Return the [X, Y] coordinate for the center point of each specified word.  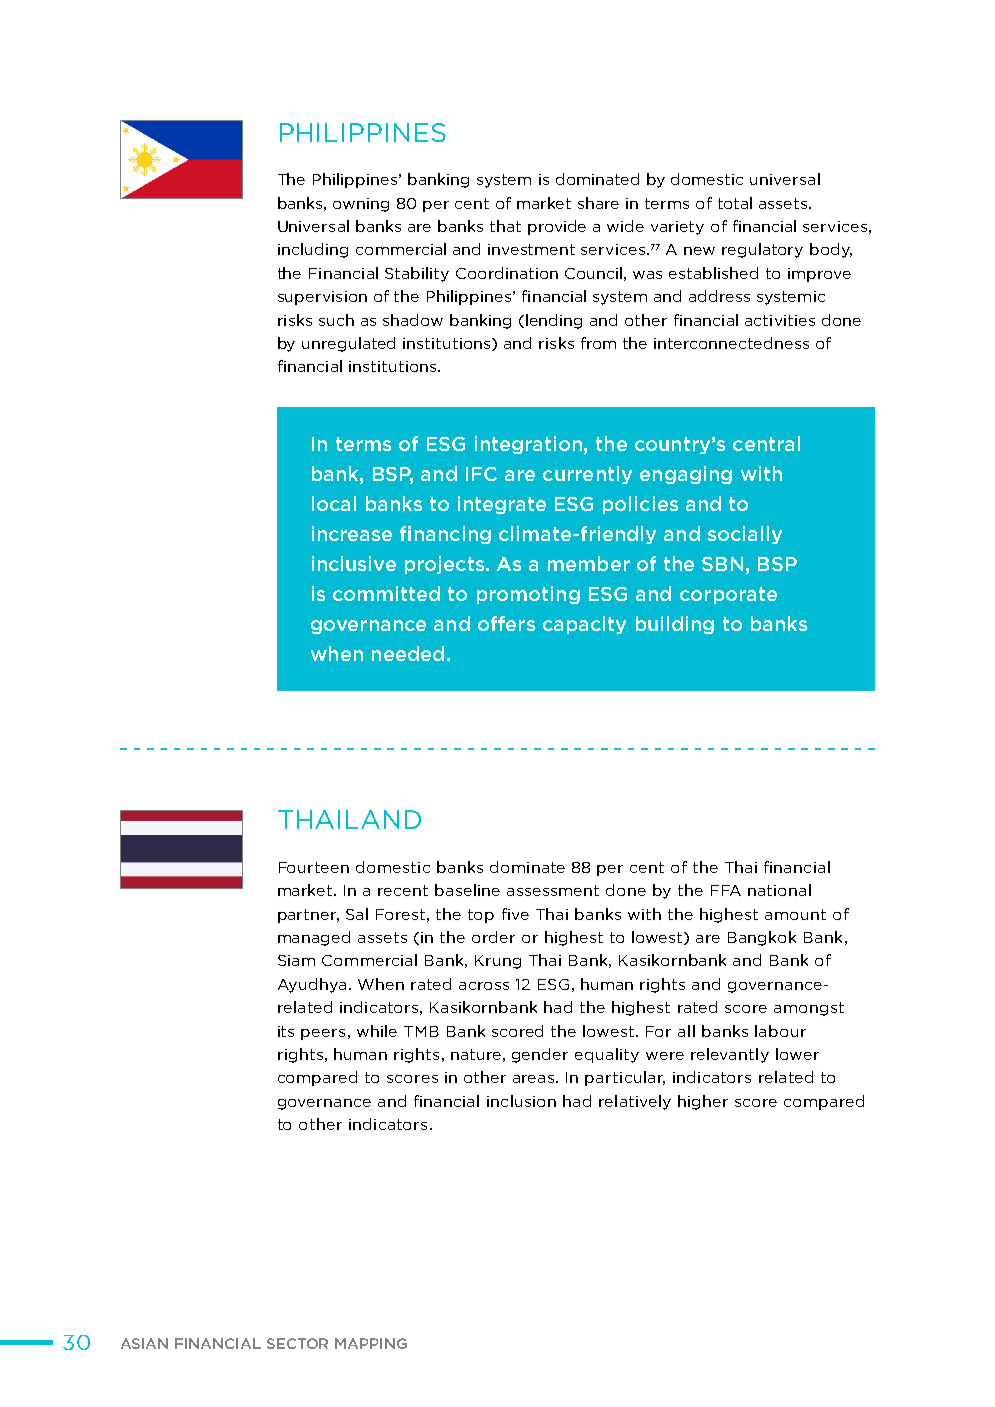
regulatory [762, 250]
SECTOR [297, 1343]
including [313, 250]
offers [506, 623]
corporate [728, 595]
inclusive [354, 563]
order [493, 937]
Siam [296, 960]
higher [703, 1102]
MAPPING [371, 1343]
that [505, 226]
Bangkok [762, 938]
